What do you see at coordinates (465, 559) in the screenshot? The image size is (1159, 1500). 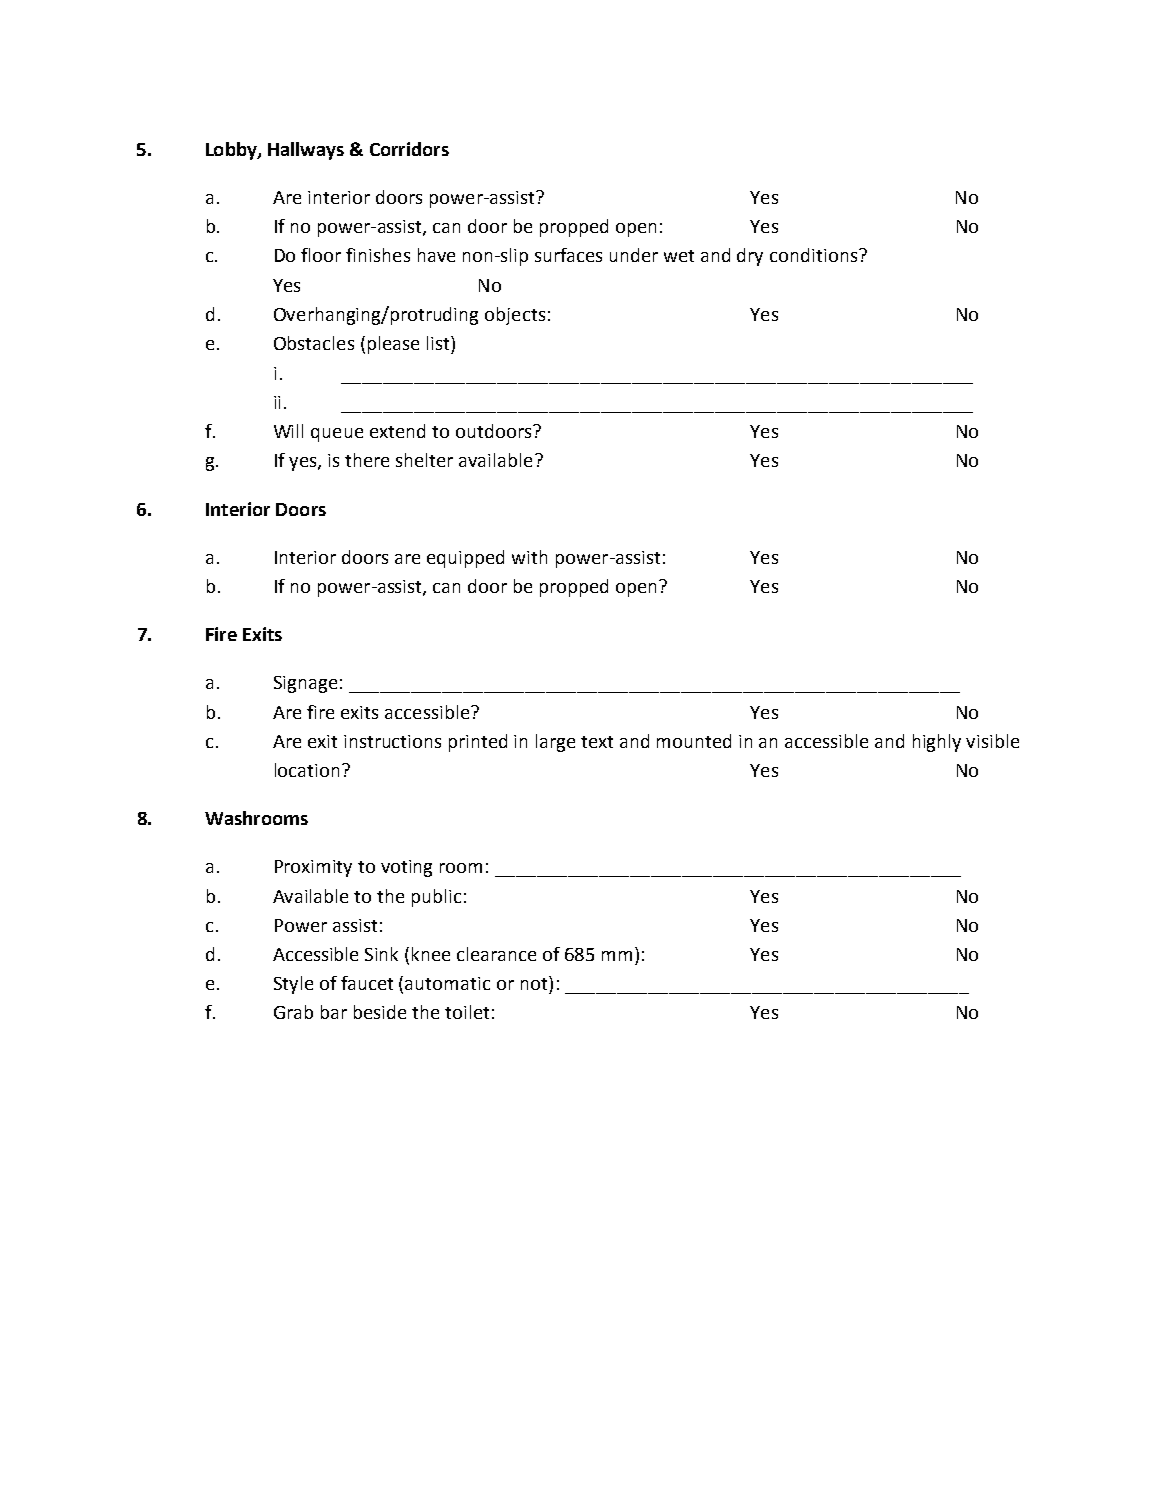 I see `equipped` at bounding box center [465, 559].
